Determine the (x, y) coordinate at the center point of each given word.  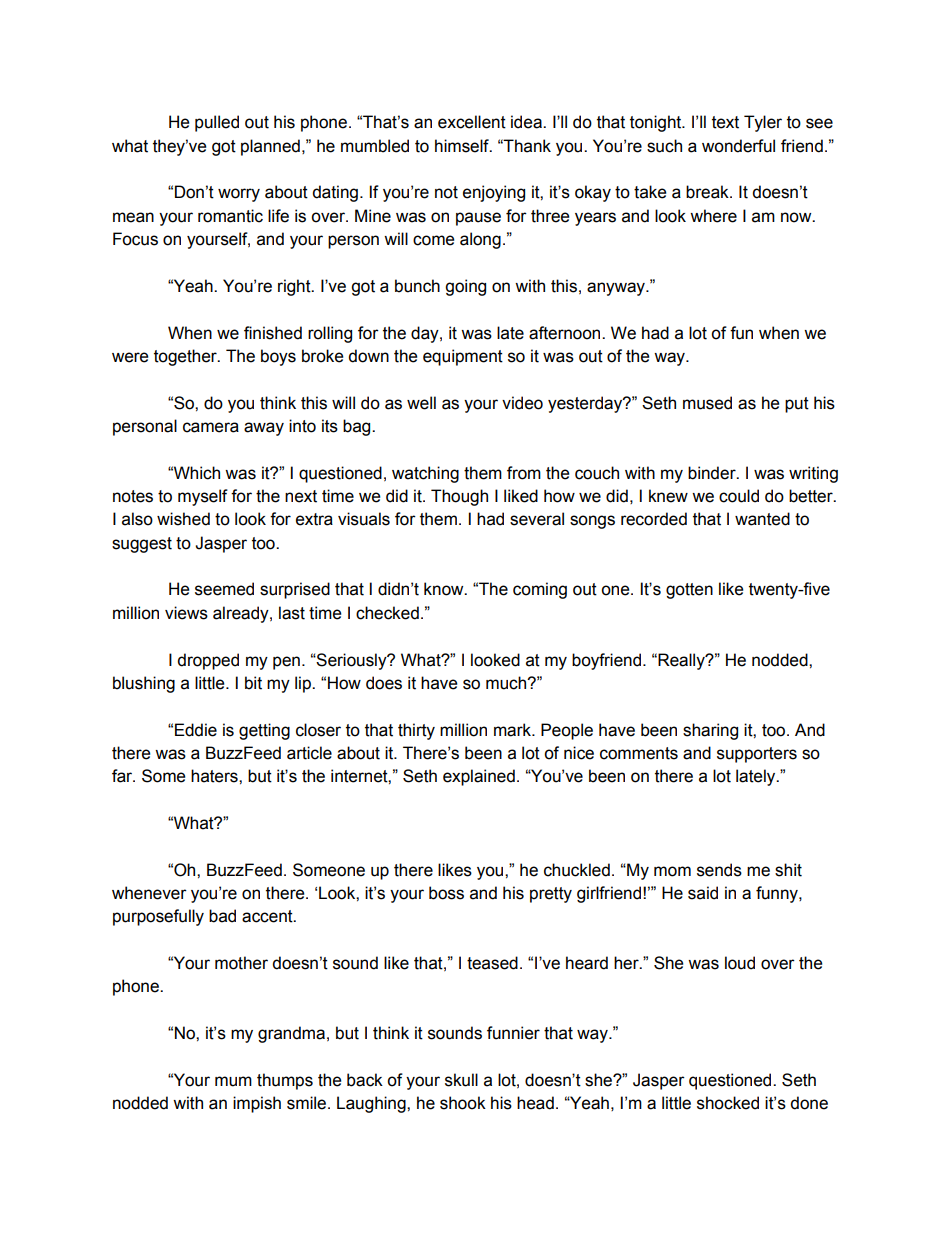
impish (257, 1104)
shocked (728, 1103)
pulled (217, 123)
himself (463, 146)
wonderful (738, 146)
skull (461, 1080)
